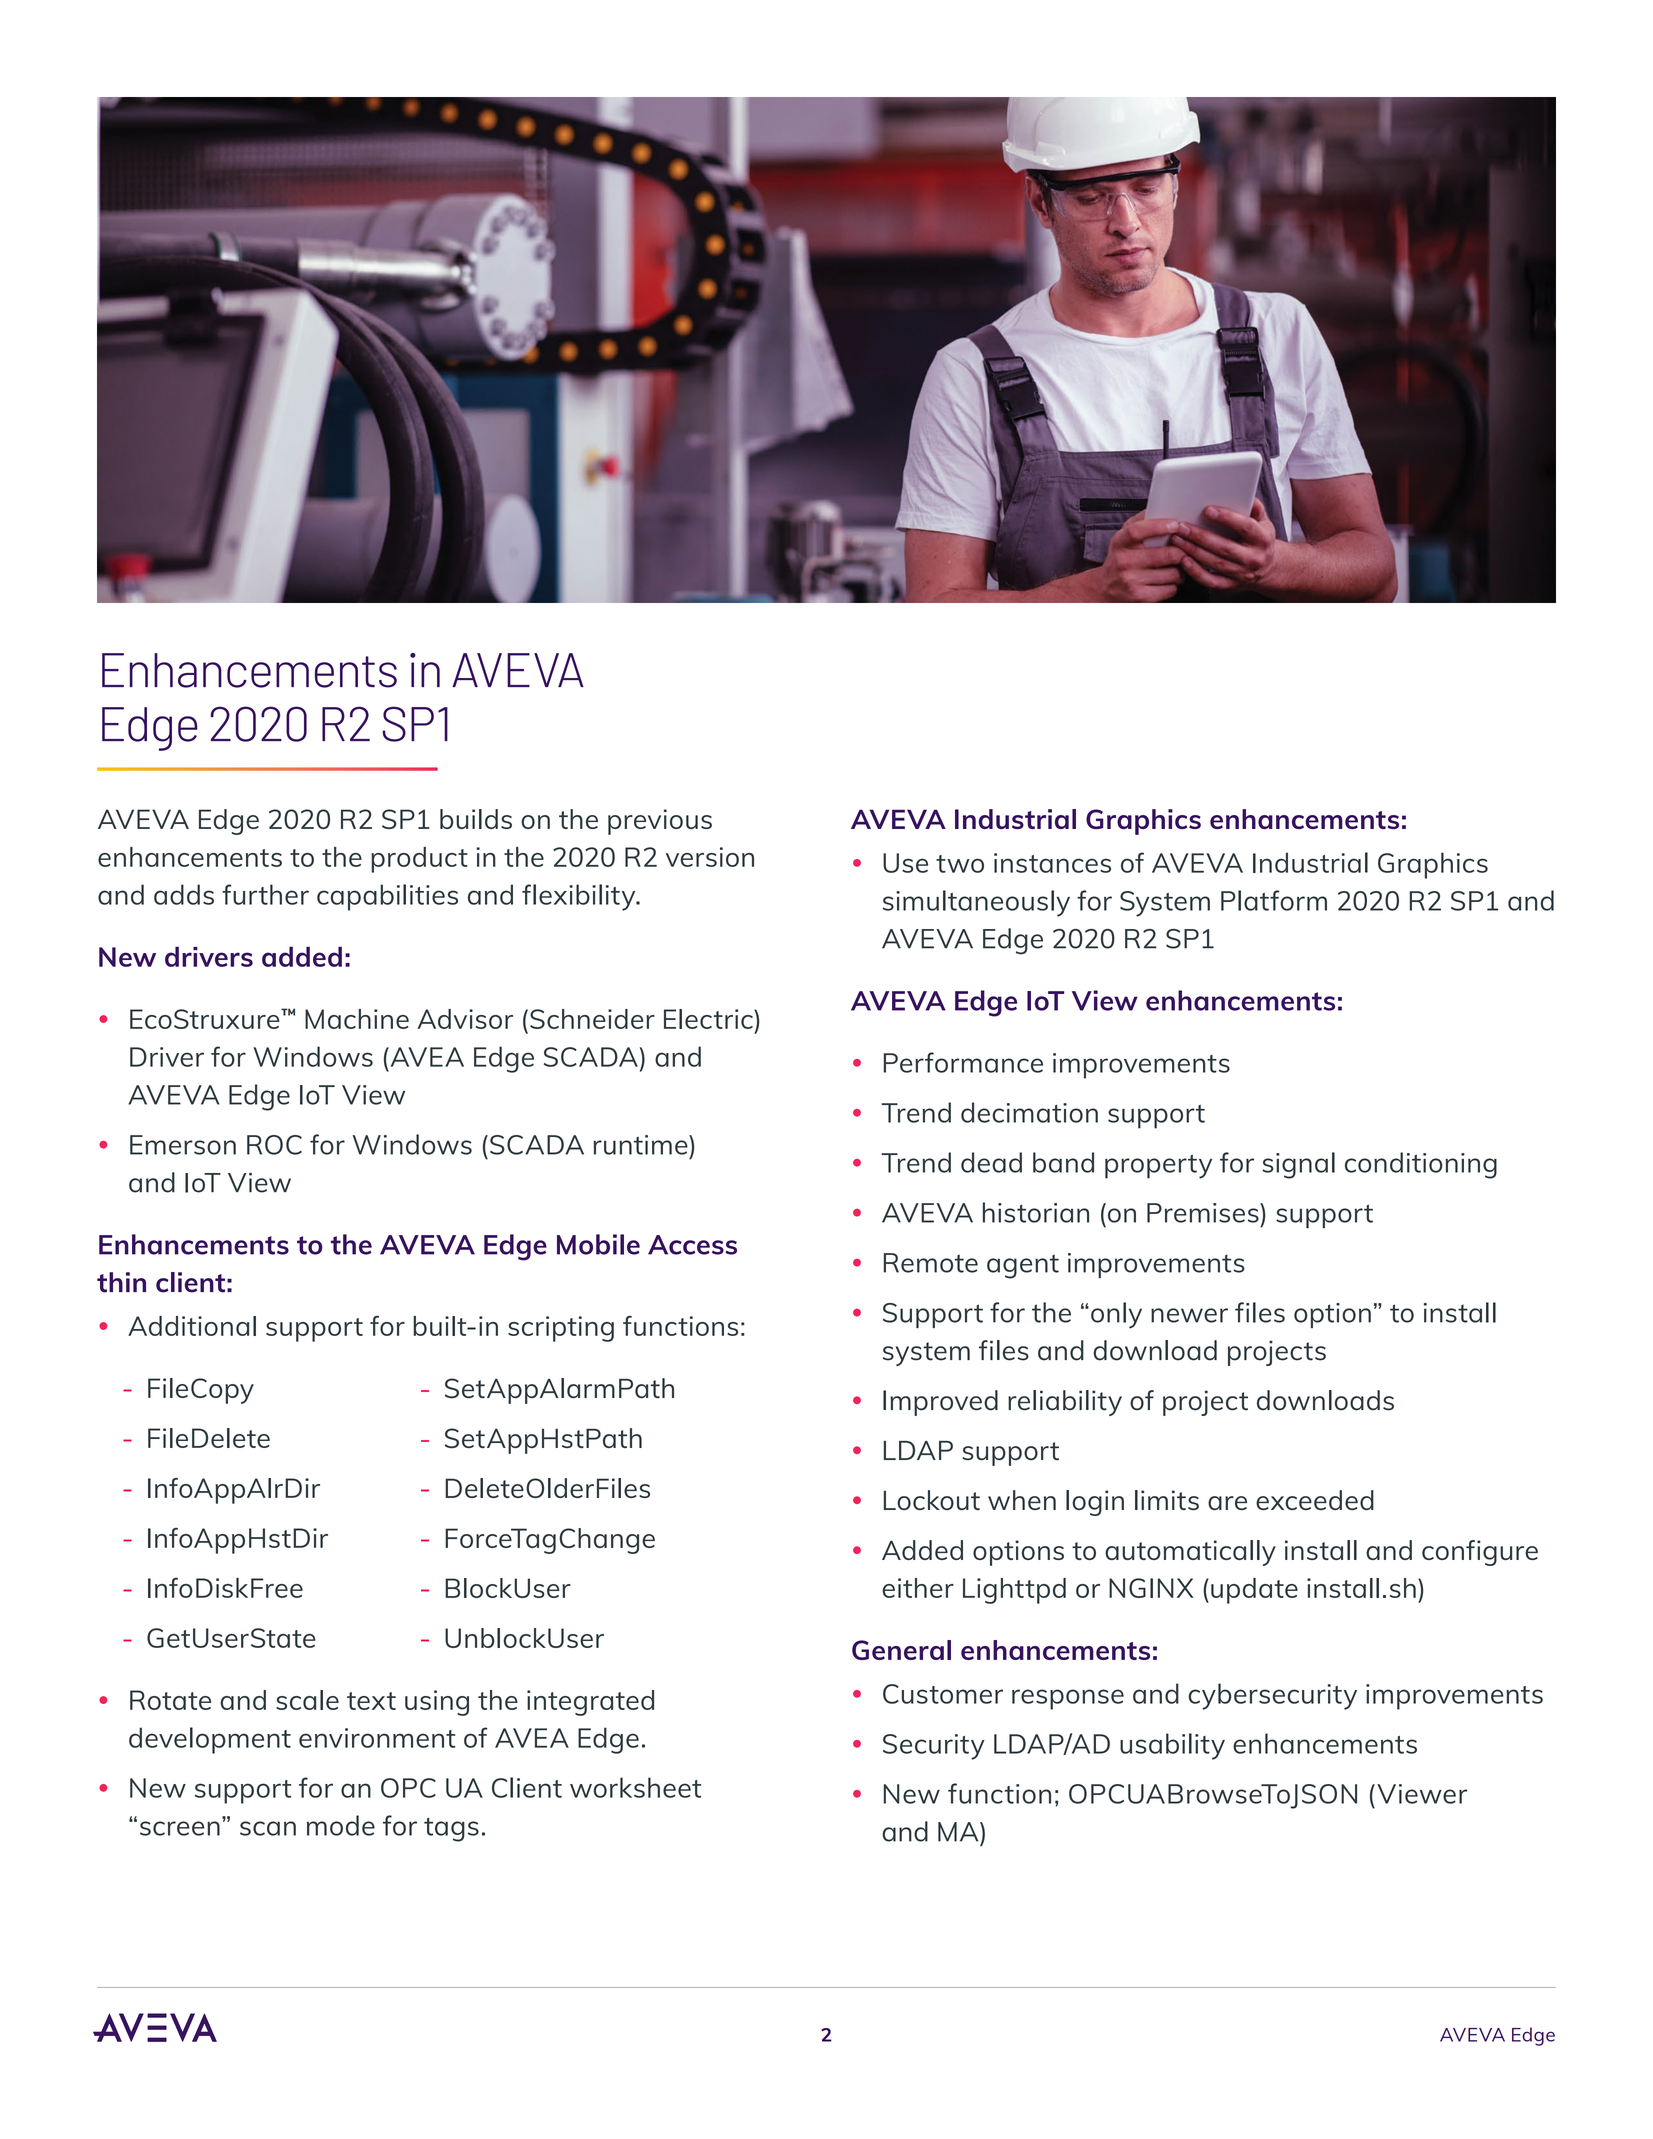  I want to click on further, so click(265, 894).
